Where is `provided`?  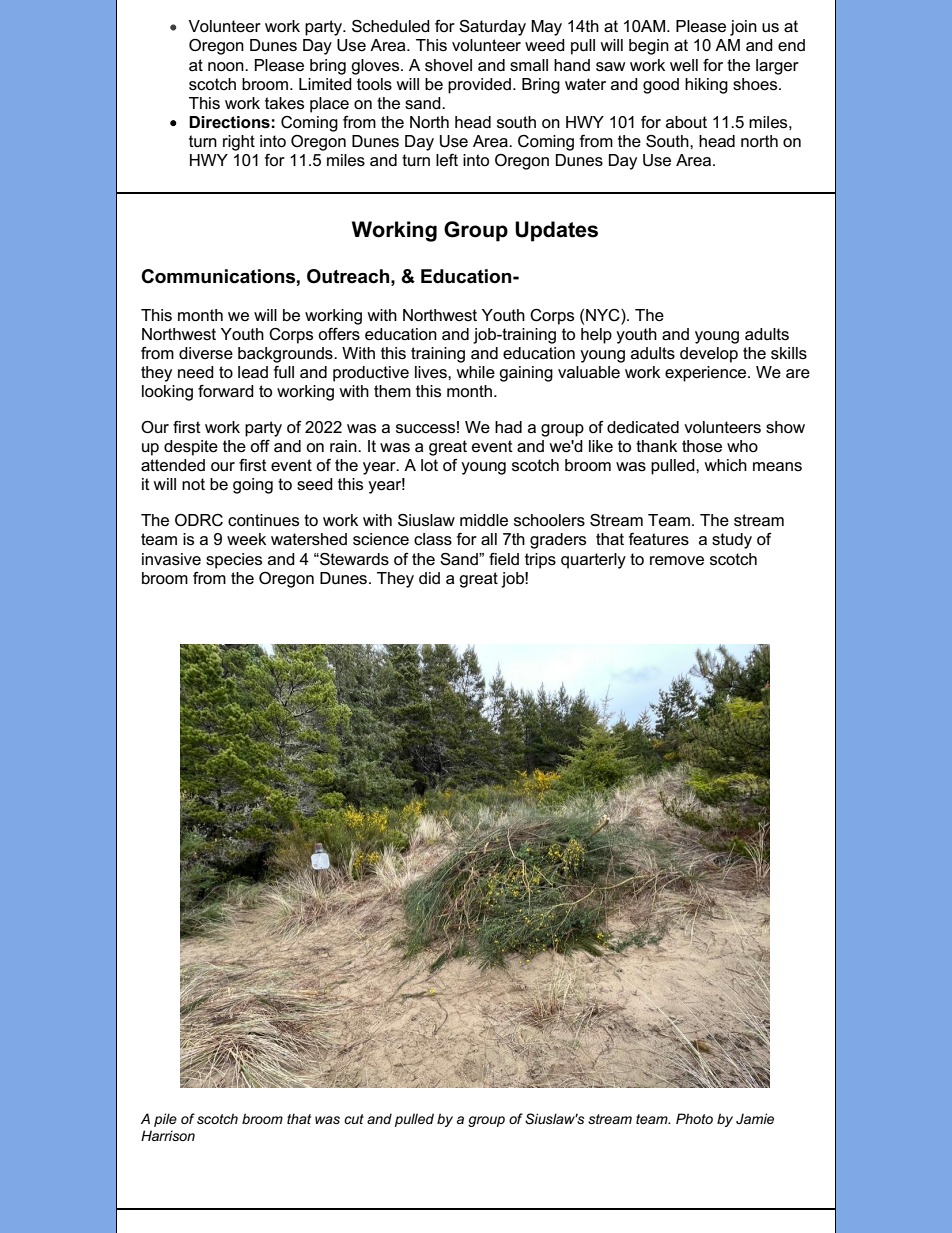 provided is located at coordinates (479, 86).
